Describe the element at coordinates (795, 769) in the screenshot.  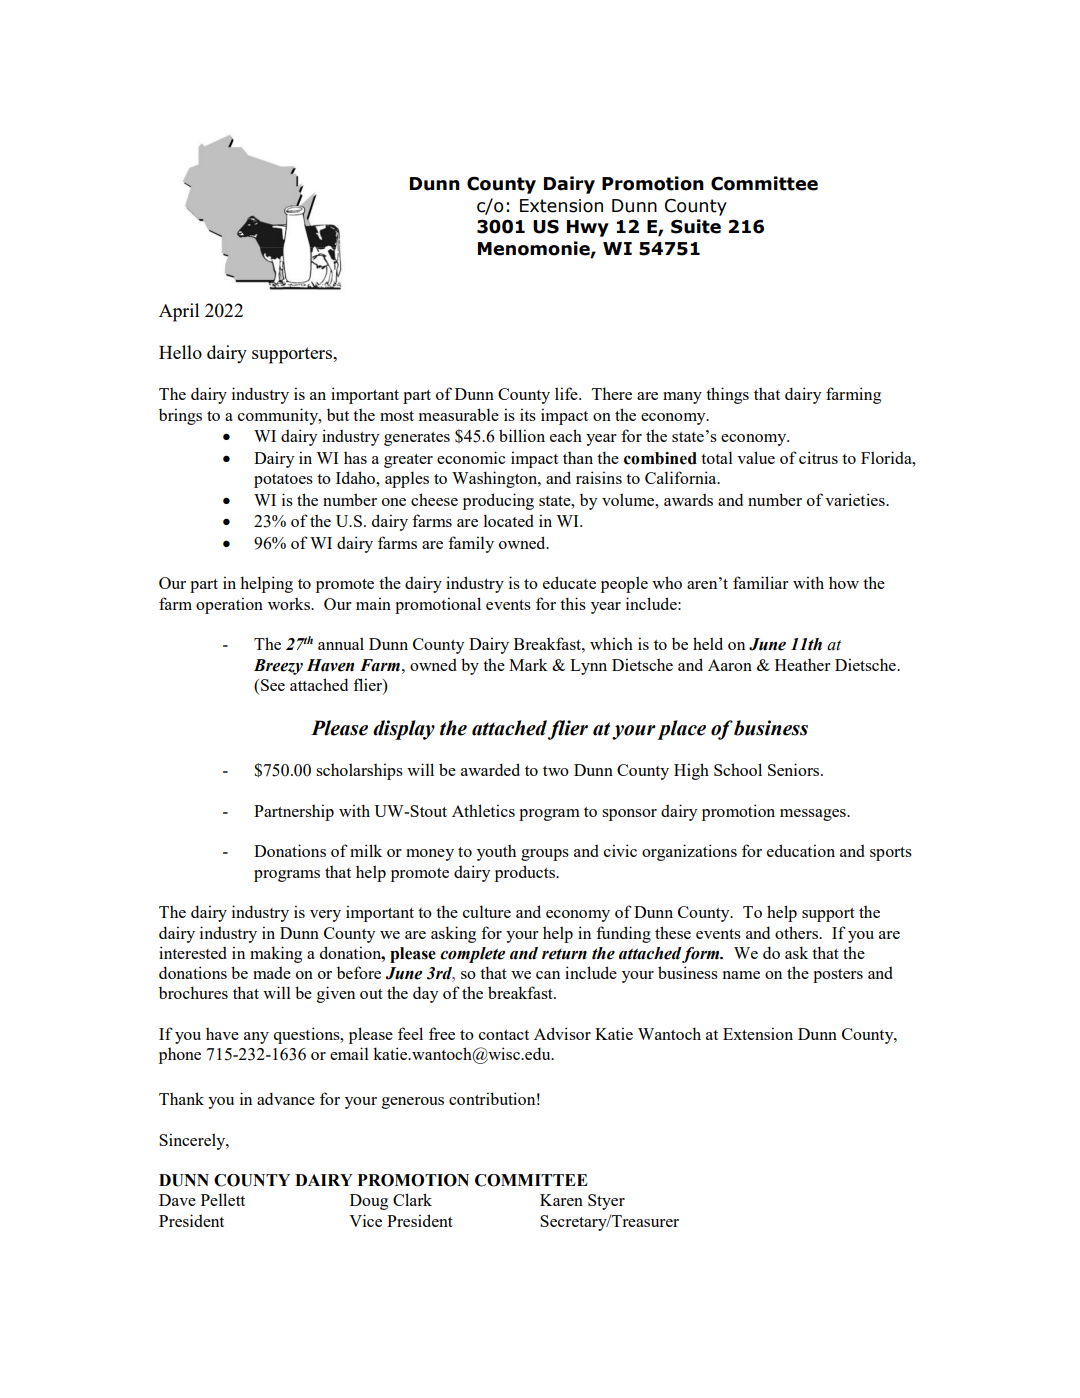
I see `Seniors` at that location.
